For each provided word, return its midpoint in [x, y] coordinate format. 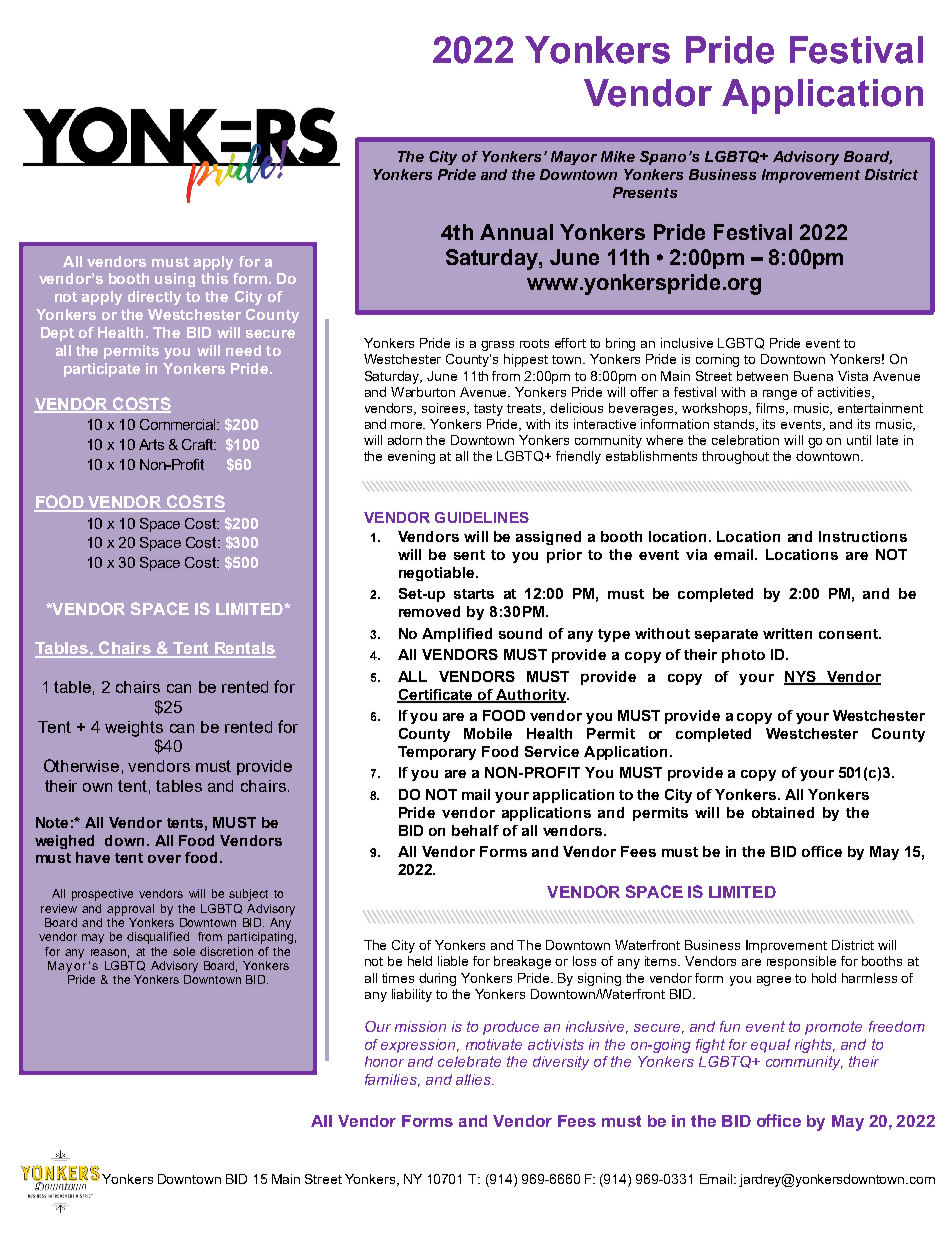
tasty [488, 410]
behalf [475, 830]
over [164, 859]
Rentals [244, 649]
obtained [783, 812]
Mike [618, 156]
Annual [516, 232]
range [780, 395]
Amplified [457, 635]
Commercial [179, 424]
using [175, 280]
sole [184, 951]
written [787, 633]
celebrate [469, 1061]
